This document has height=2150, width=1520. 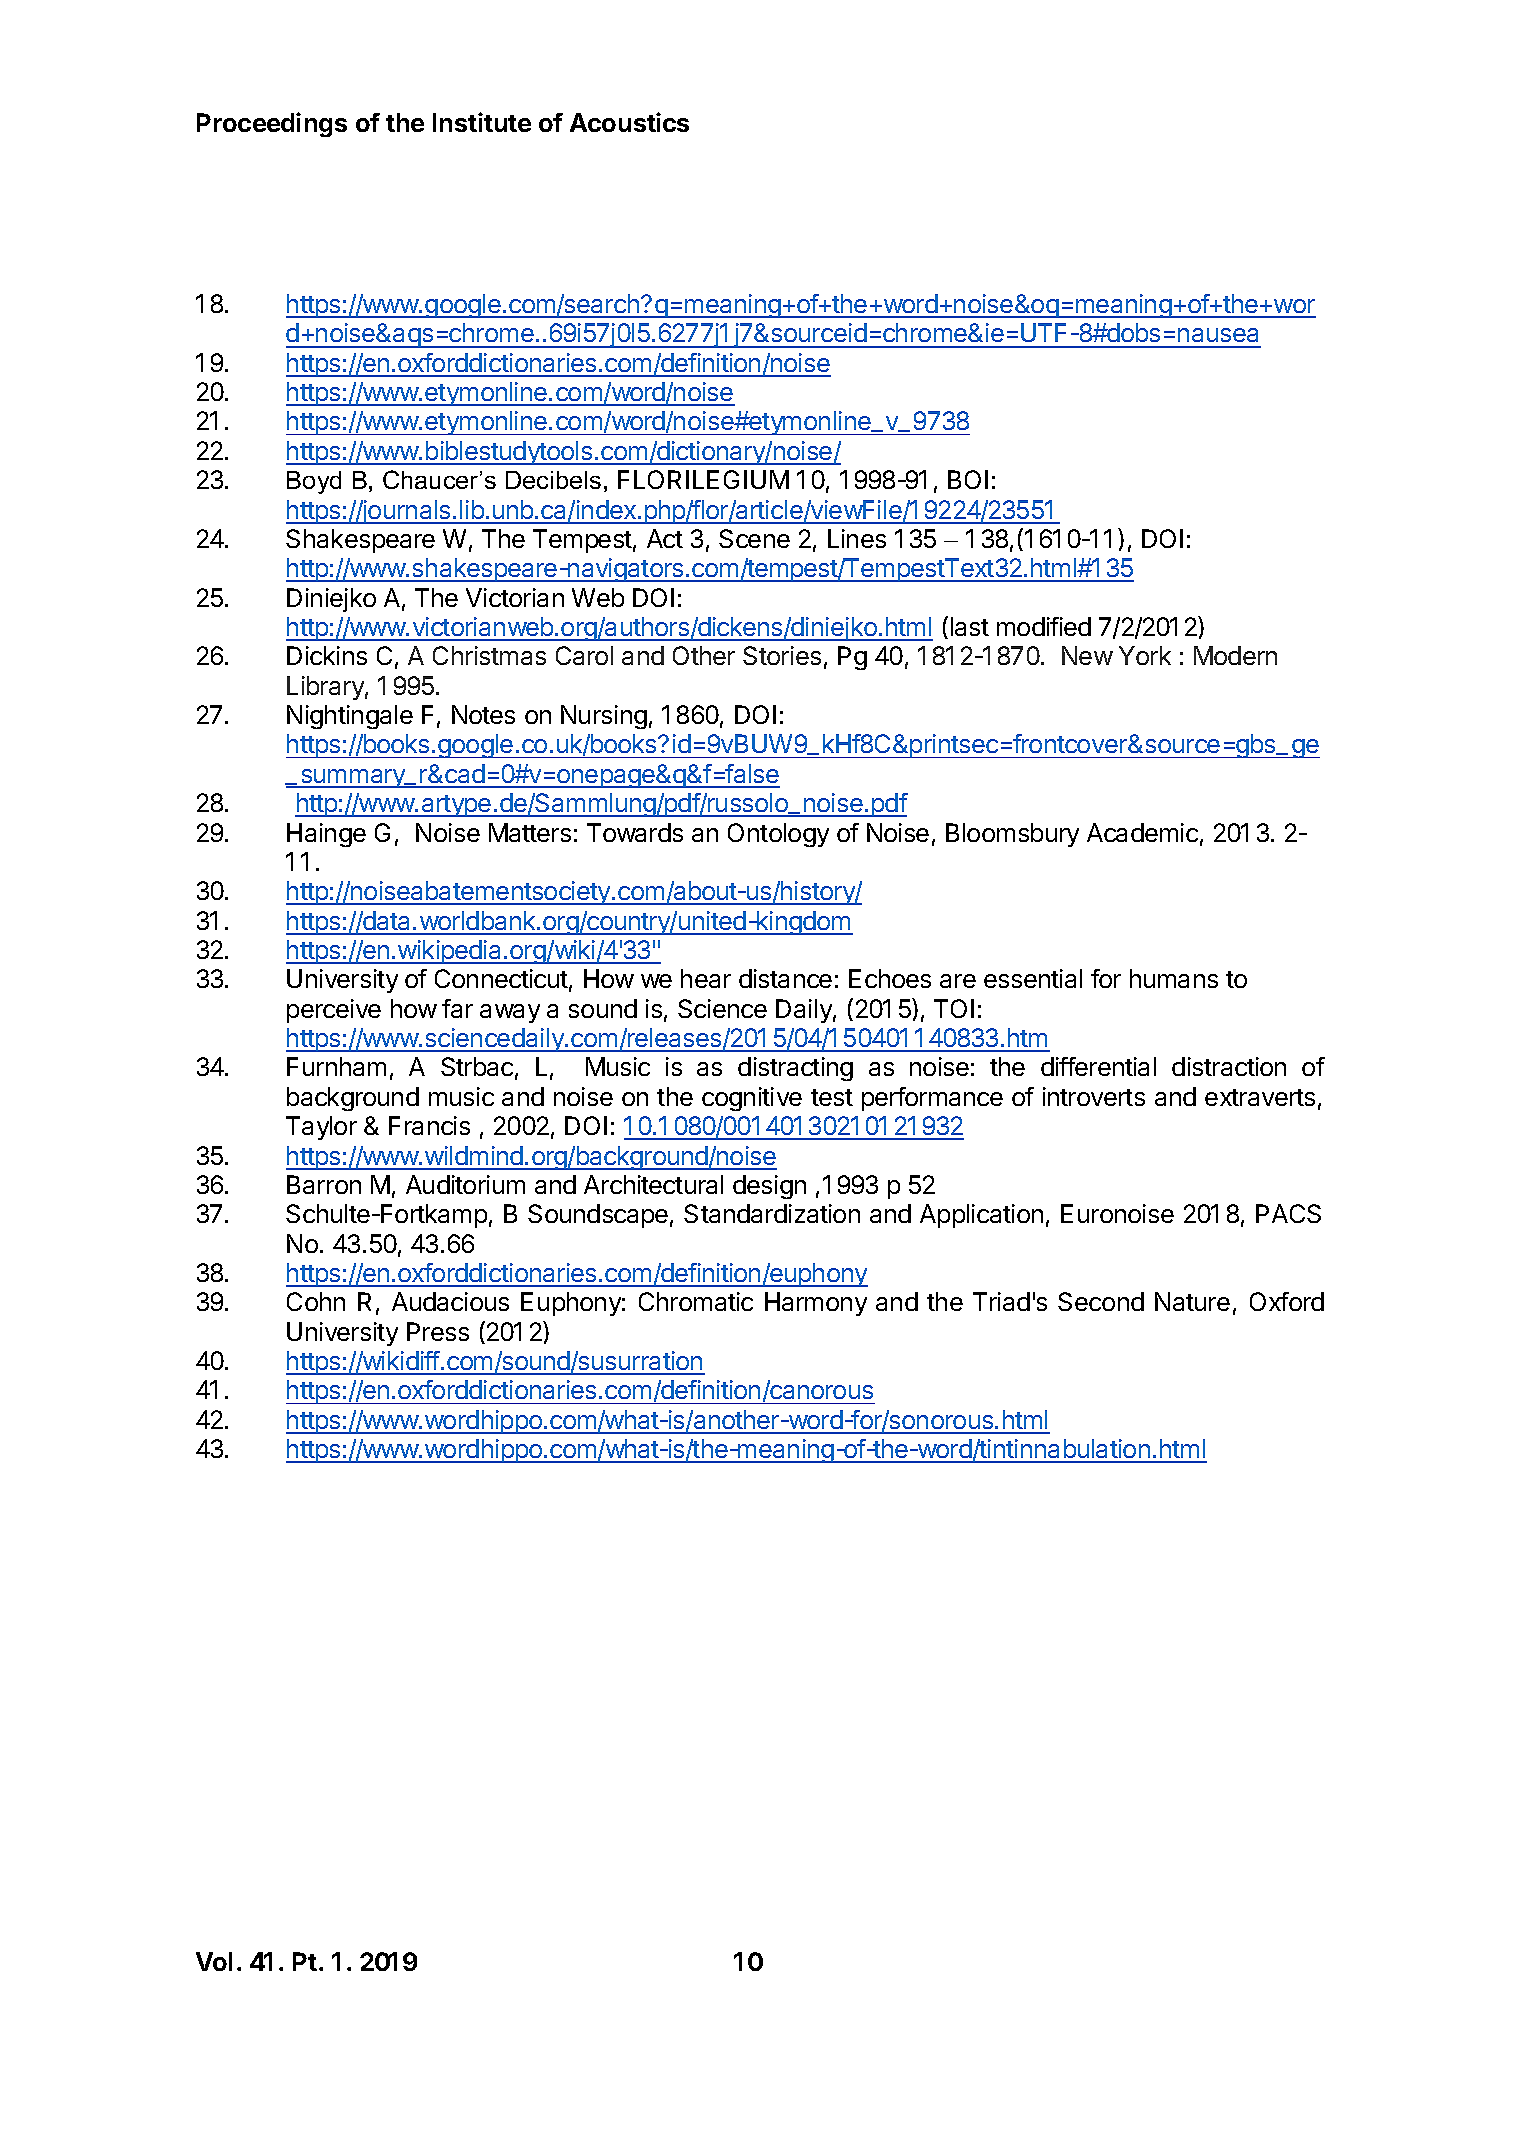 What do you see at coordinates (968, 479) in the document?
I see `BOI` at bounding box center [968, 479].
